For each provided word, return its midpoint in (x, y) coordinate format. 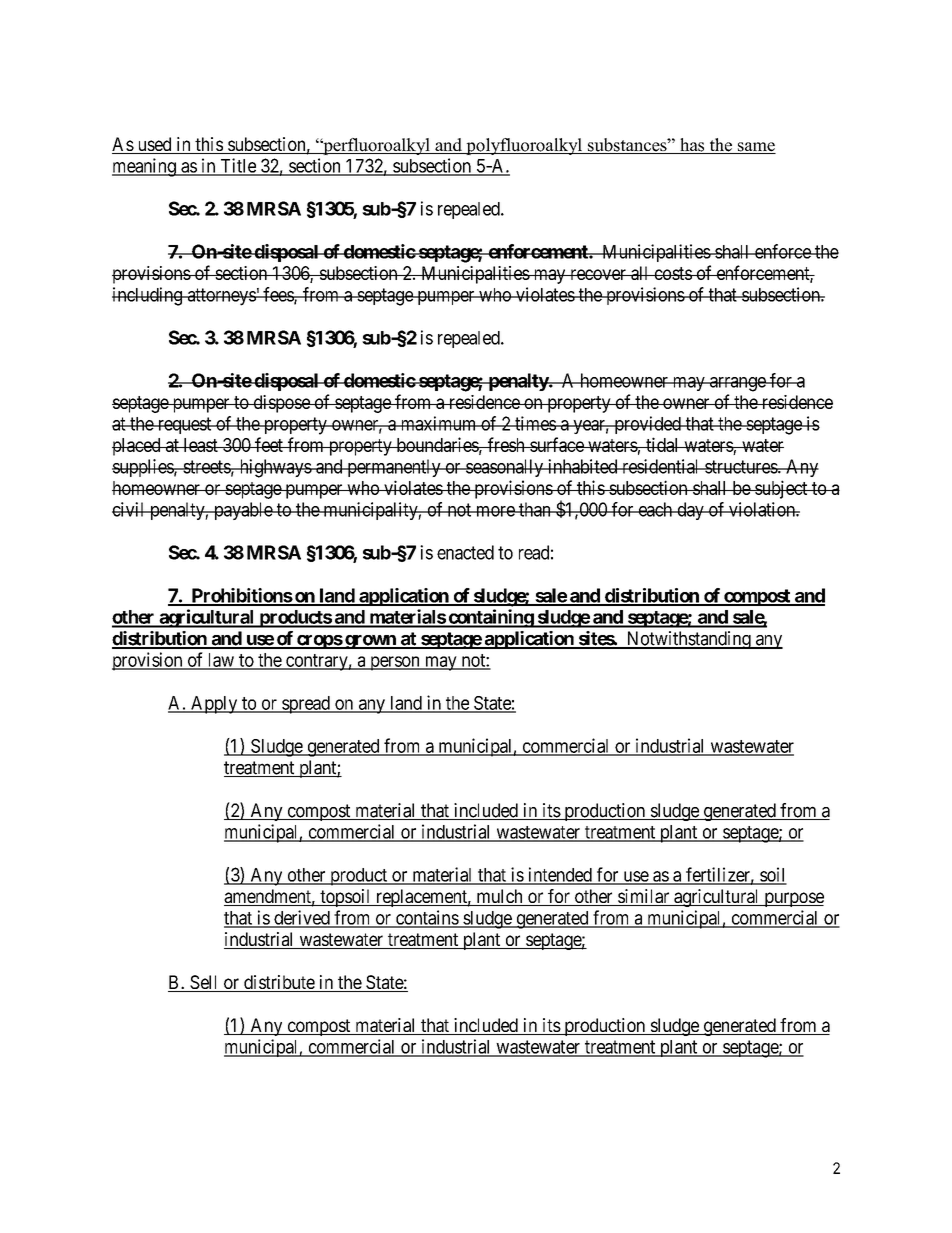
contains (427, 918)
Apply (214, 705)
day (690, 511)
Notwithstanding (688, 640)
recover (598, 274)
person (395, 663)
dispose (281, 404)
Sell (204, 983)
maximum (438, 423)
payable (243, 511)
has (692, 146)
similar (644, 897)
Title (238, 166)
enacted (465, 552)
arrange (737, 384)
